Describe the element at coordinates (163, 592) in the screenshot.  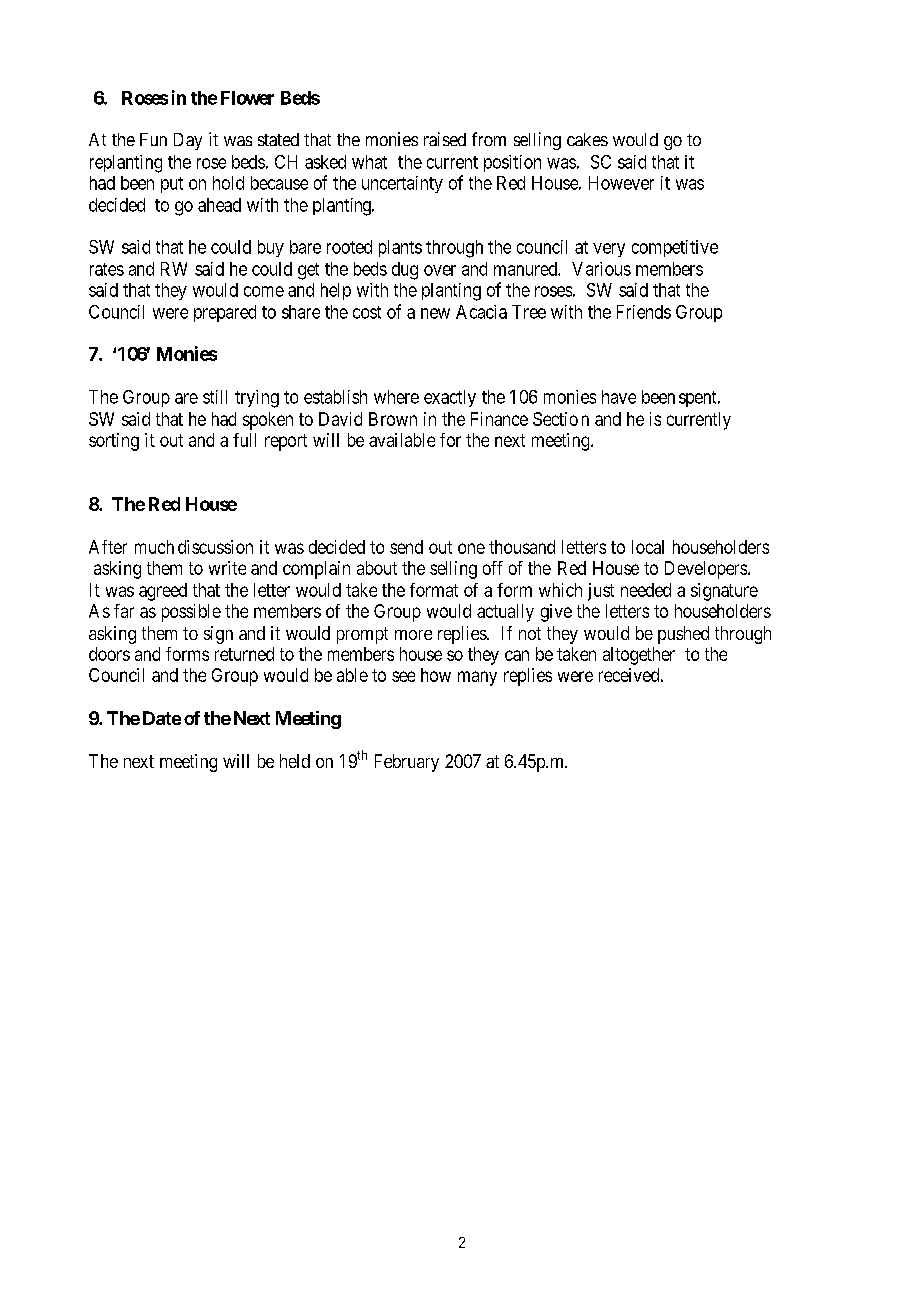
I see `agreed` at that location.
